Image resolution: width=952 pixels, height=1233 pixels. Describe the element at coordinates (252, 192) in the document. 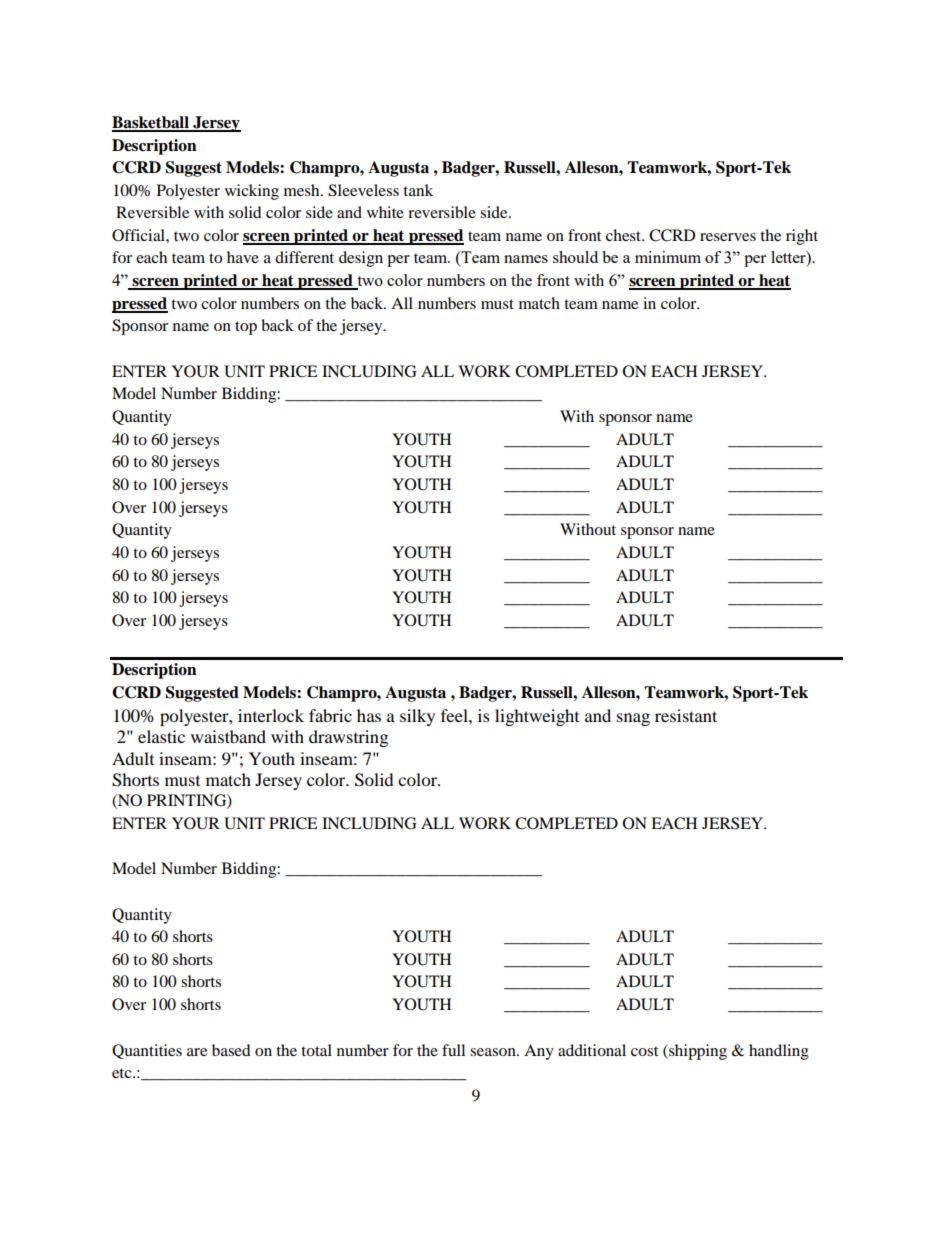

I see `wicking` at that location.
